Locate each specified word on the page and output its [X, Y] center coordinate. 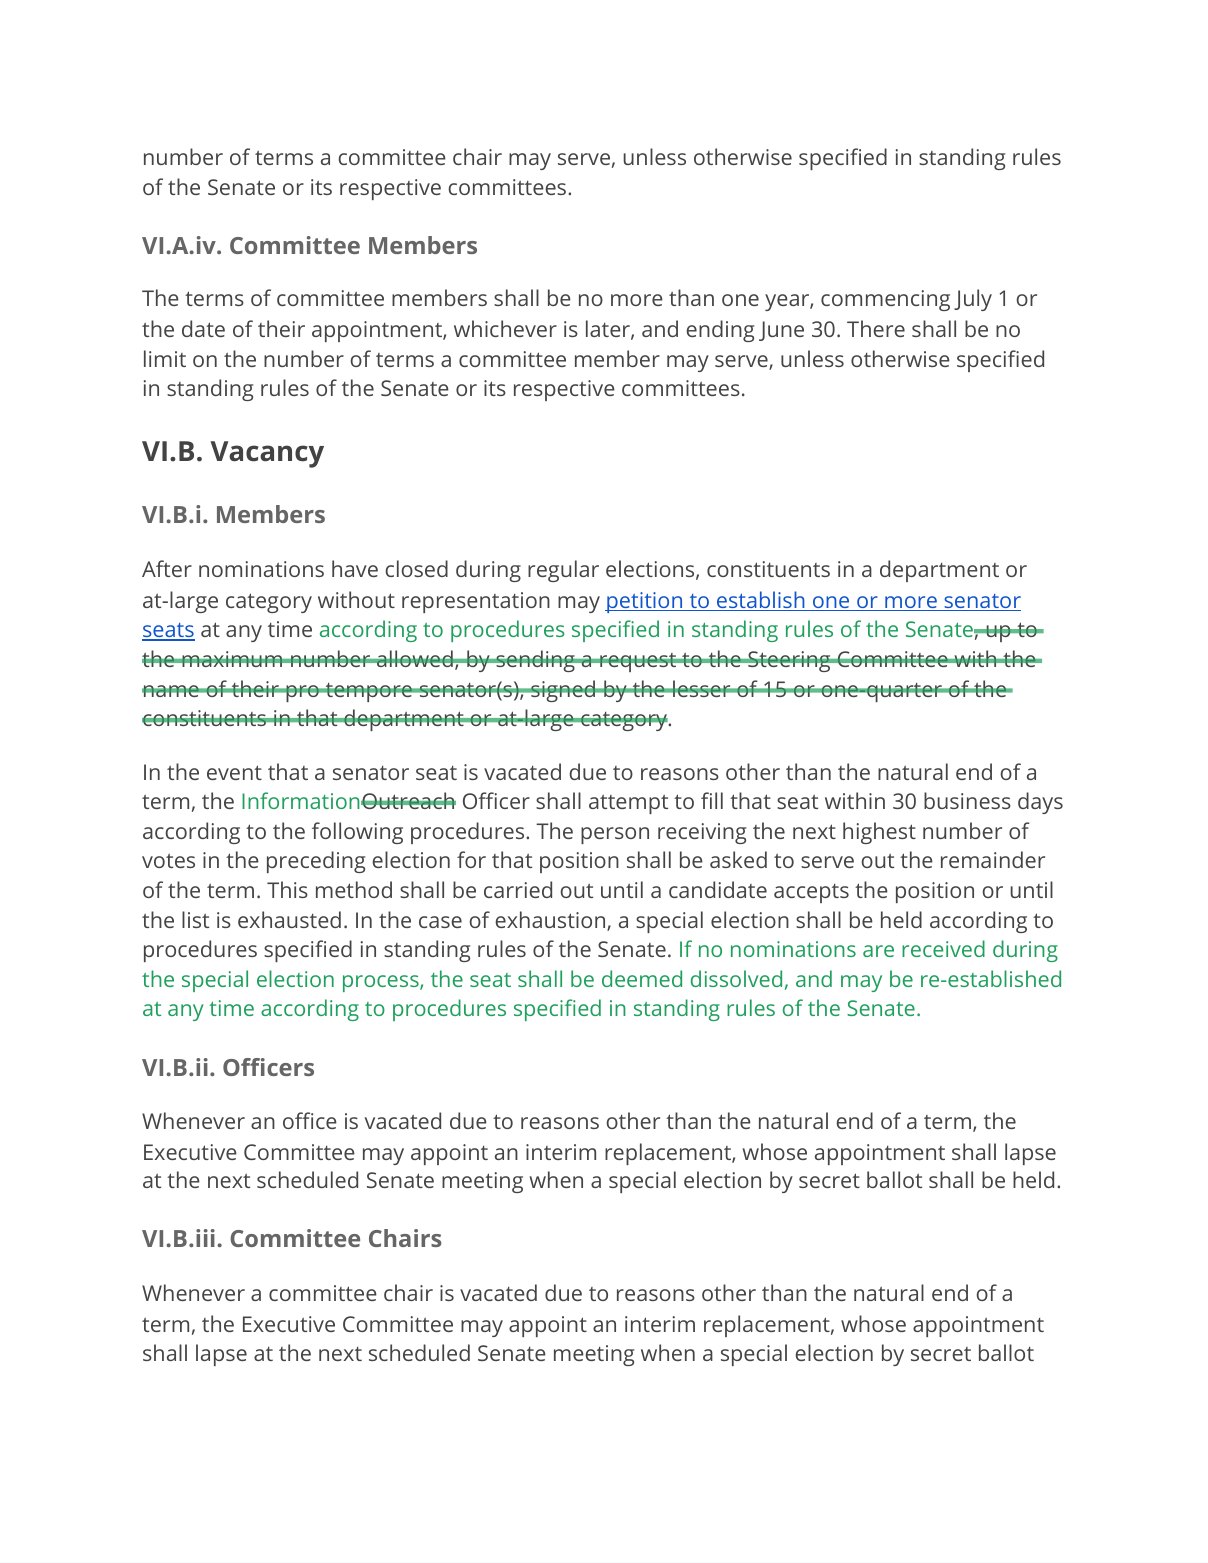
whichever [505, 328]
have [355, 568]
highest [879, 833]
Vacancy [267, 454]
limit [165, 358]
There [876, 328]
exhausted [289, 919]
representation [476, 602]
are [878, 951]
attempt [628, 804]
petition [645, 602]
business [967, 800]
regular [563, 571]
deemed [642, 978]
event [234, 772]
